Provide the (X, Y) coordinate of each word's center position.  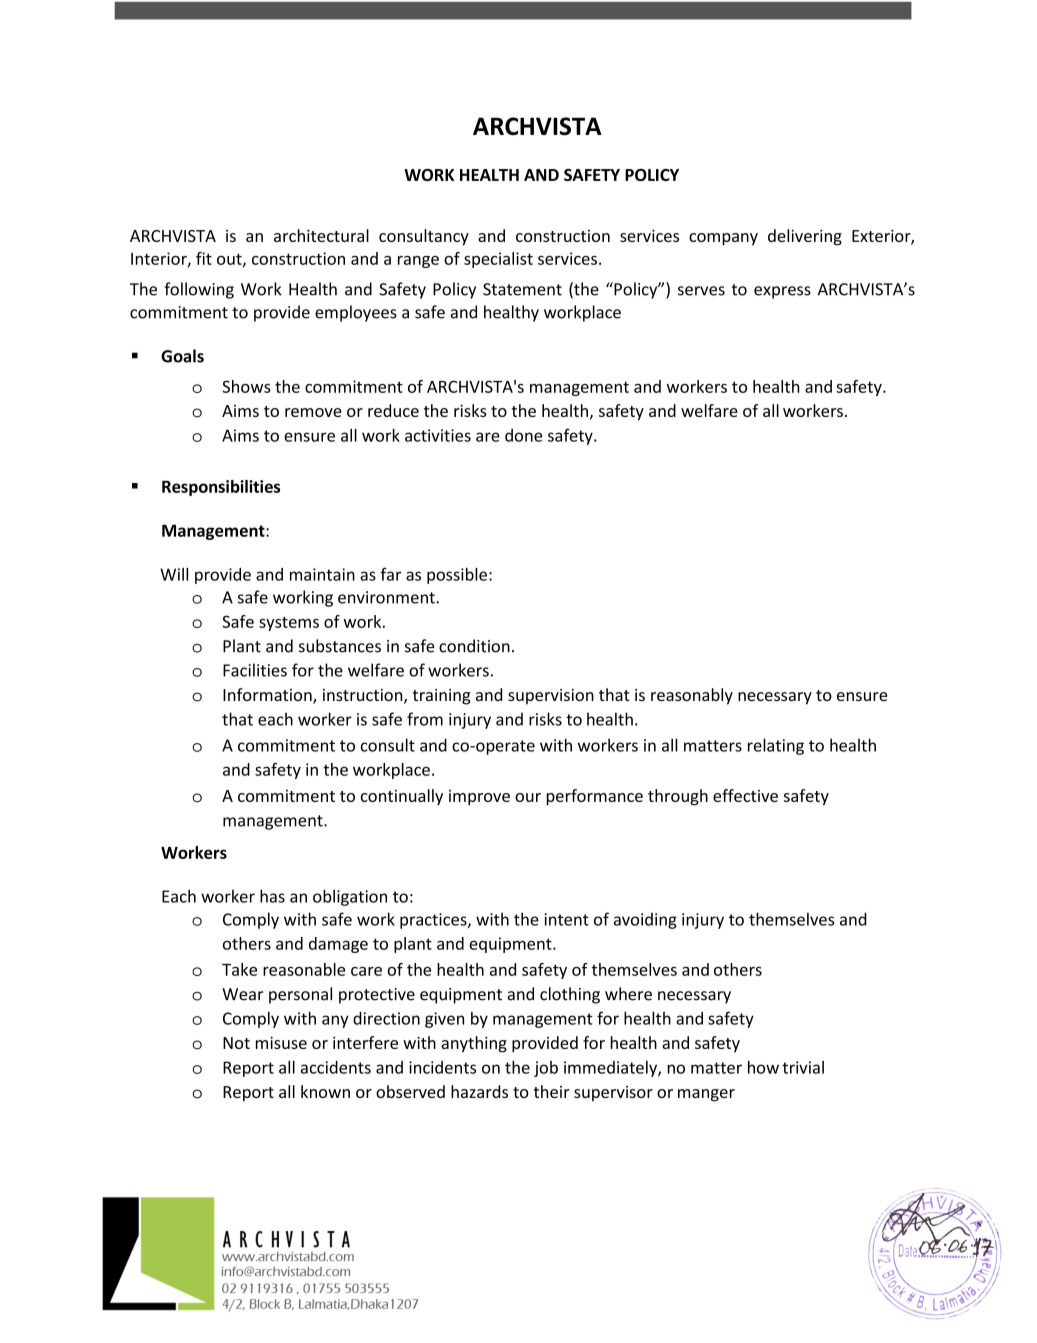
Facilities (255, 670)
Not (236, 1043)
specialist (498, 260)
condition (474, 646)
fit (204, 258)
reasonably (692, 696)
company (723, 239)
